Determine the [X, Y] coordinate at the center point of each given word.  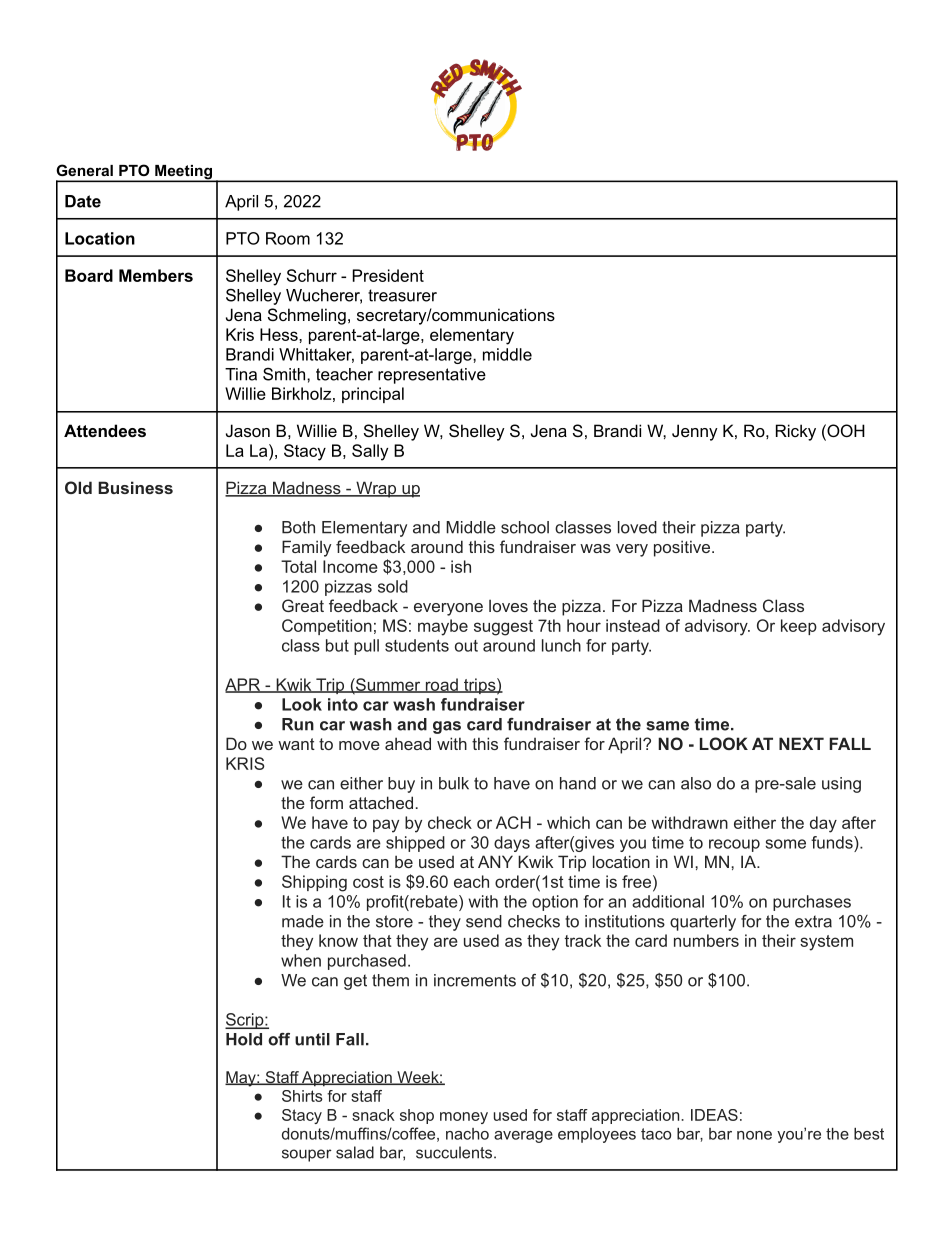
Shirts [302, 1096]
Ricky [796, 432]
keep [799, 627]
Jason [248, 430]
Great [303, 605]
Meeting [183, 173]
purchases [812, 903]
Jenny [695, 432]
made [303, 921]
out [466, 646]
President [388, 275]
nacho [467, 1134]
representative [432, 376]
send [484, 921]
